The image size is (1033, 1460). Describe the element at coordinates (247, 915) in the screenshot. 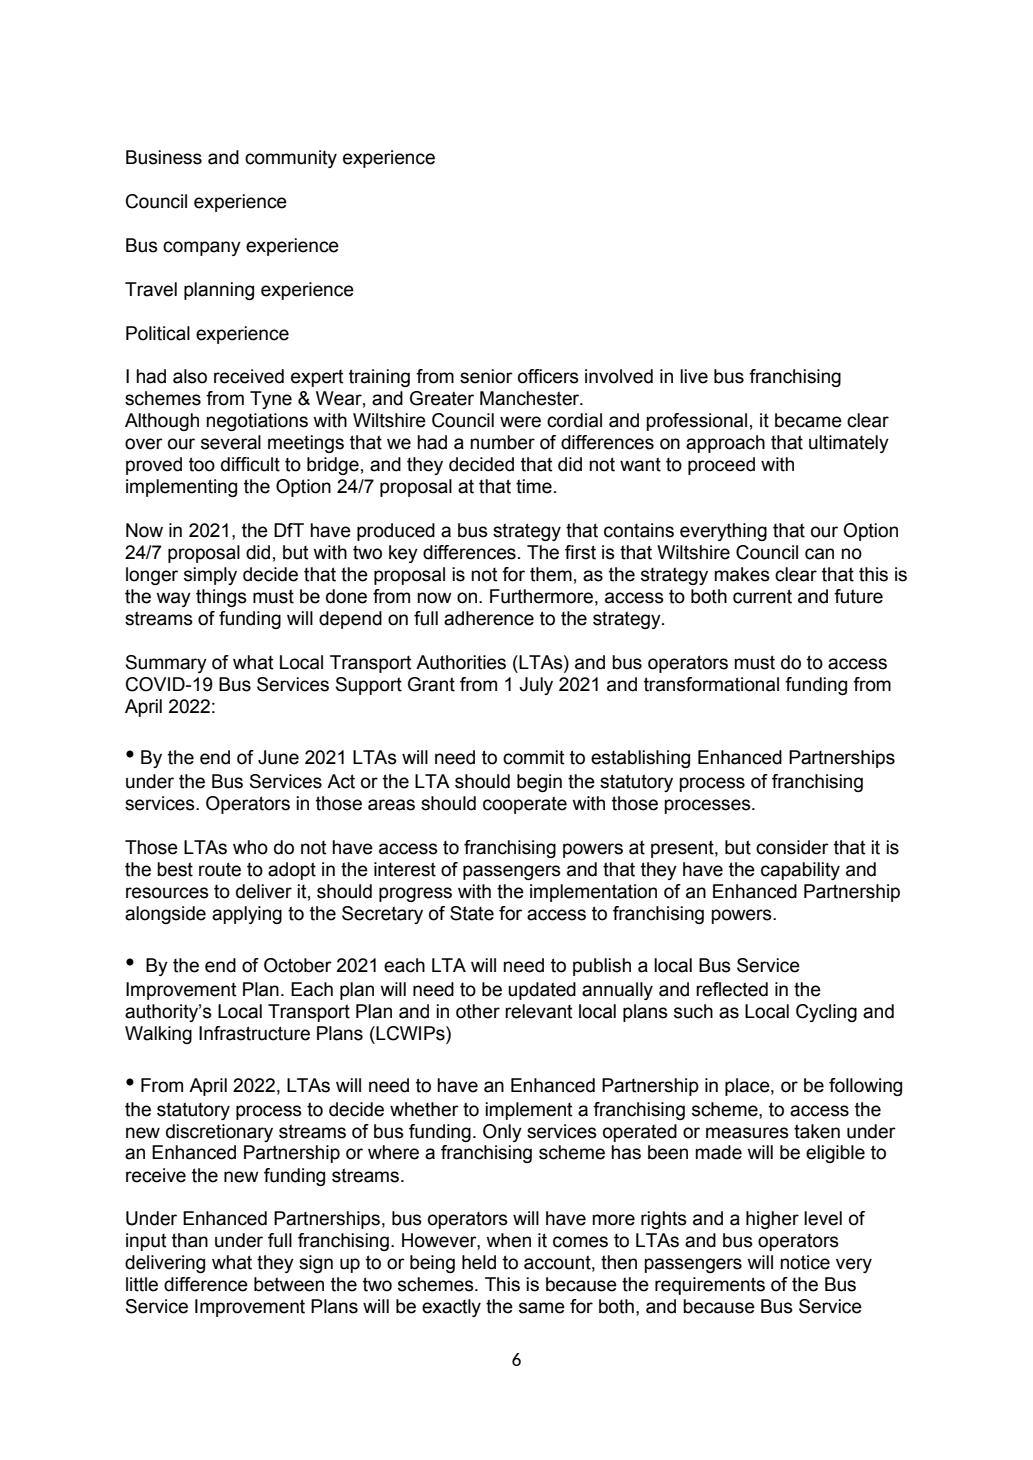

I see `applying` at that location.
